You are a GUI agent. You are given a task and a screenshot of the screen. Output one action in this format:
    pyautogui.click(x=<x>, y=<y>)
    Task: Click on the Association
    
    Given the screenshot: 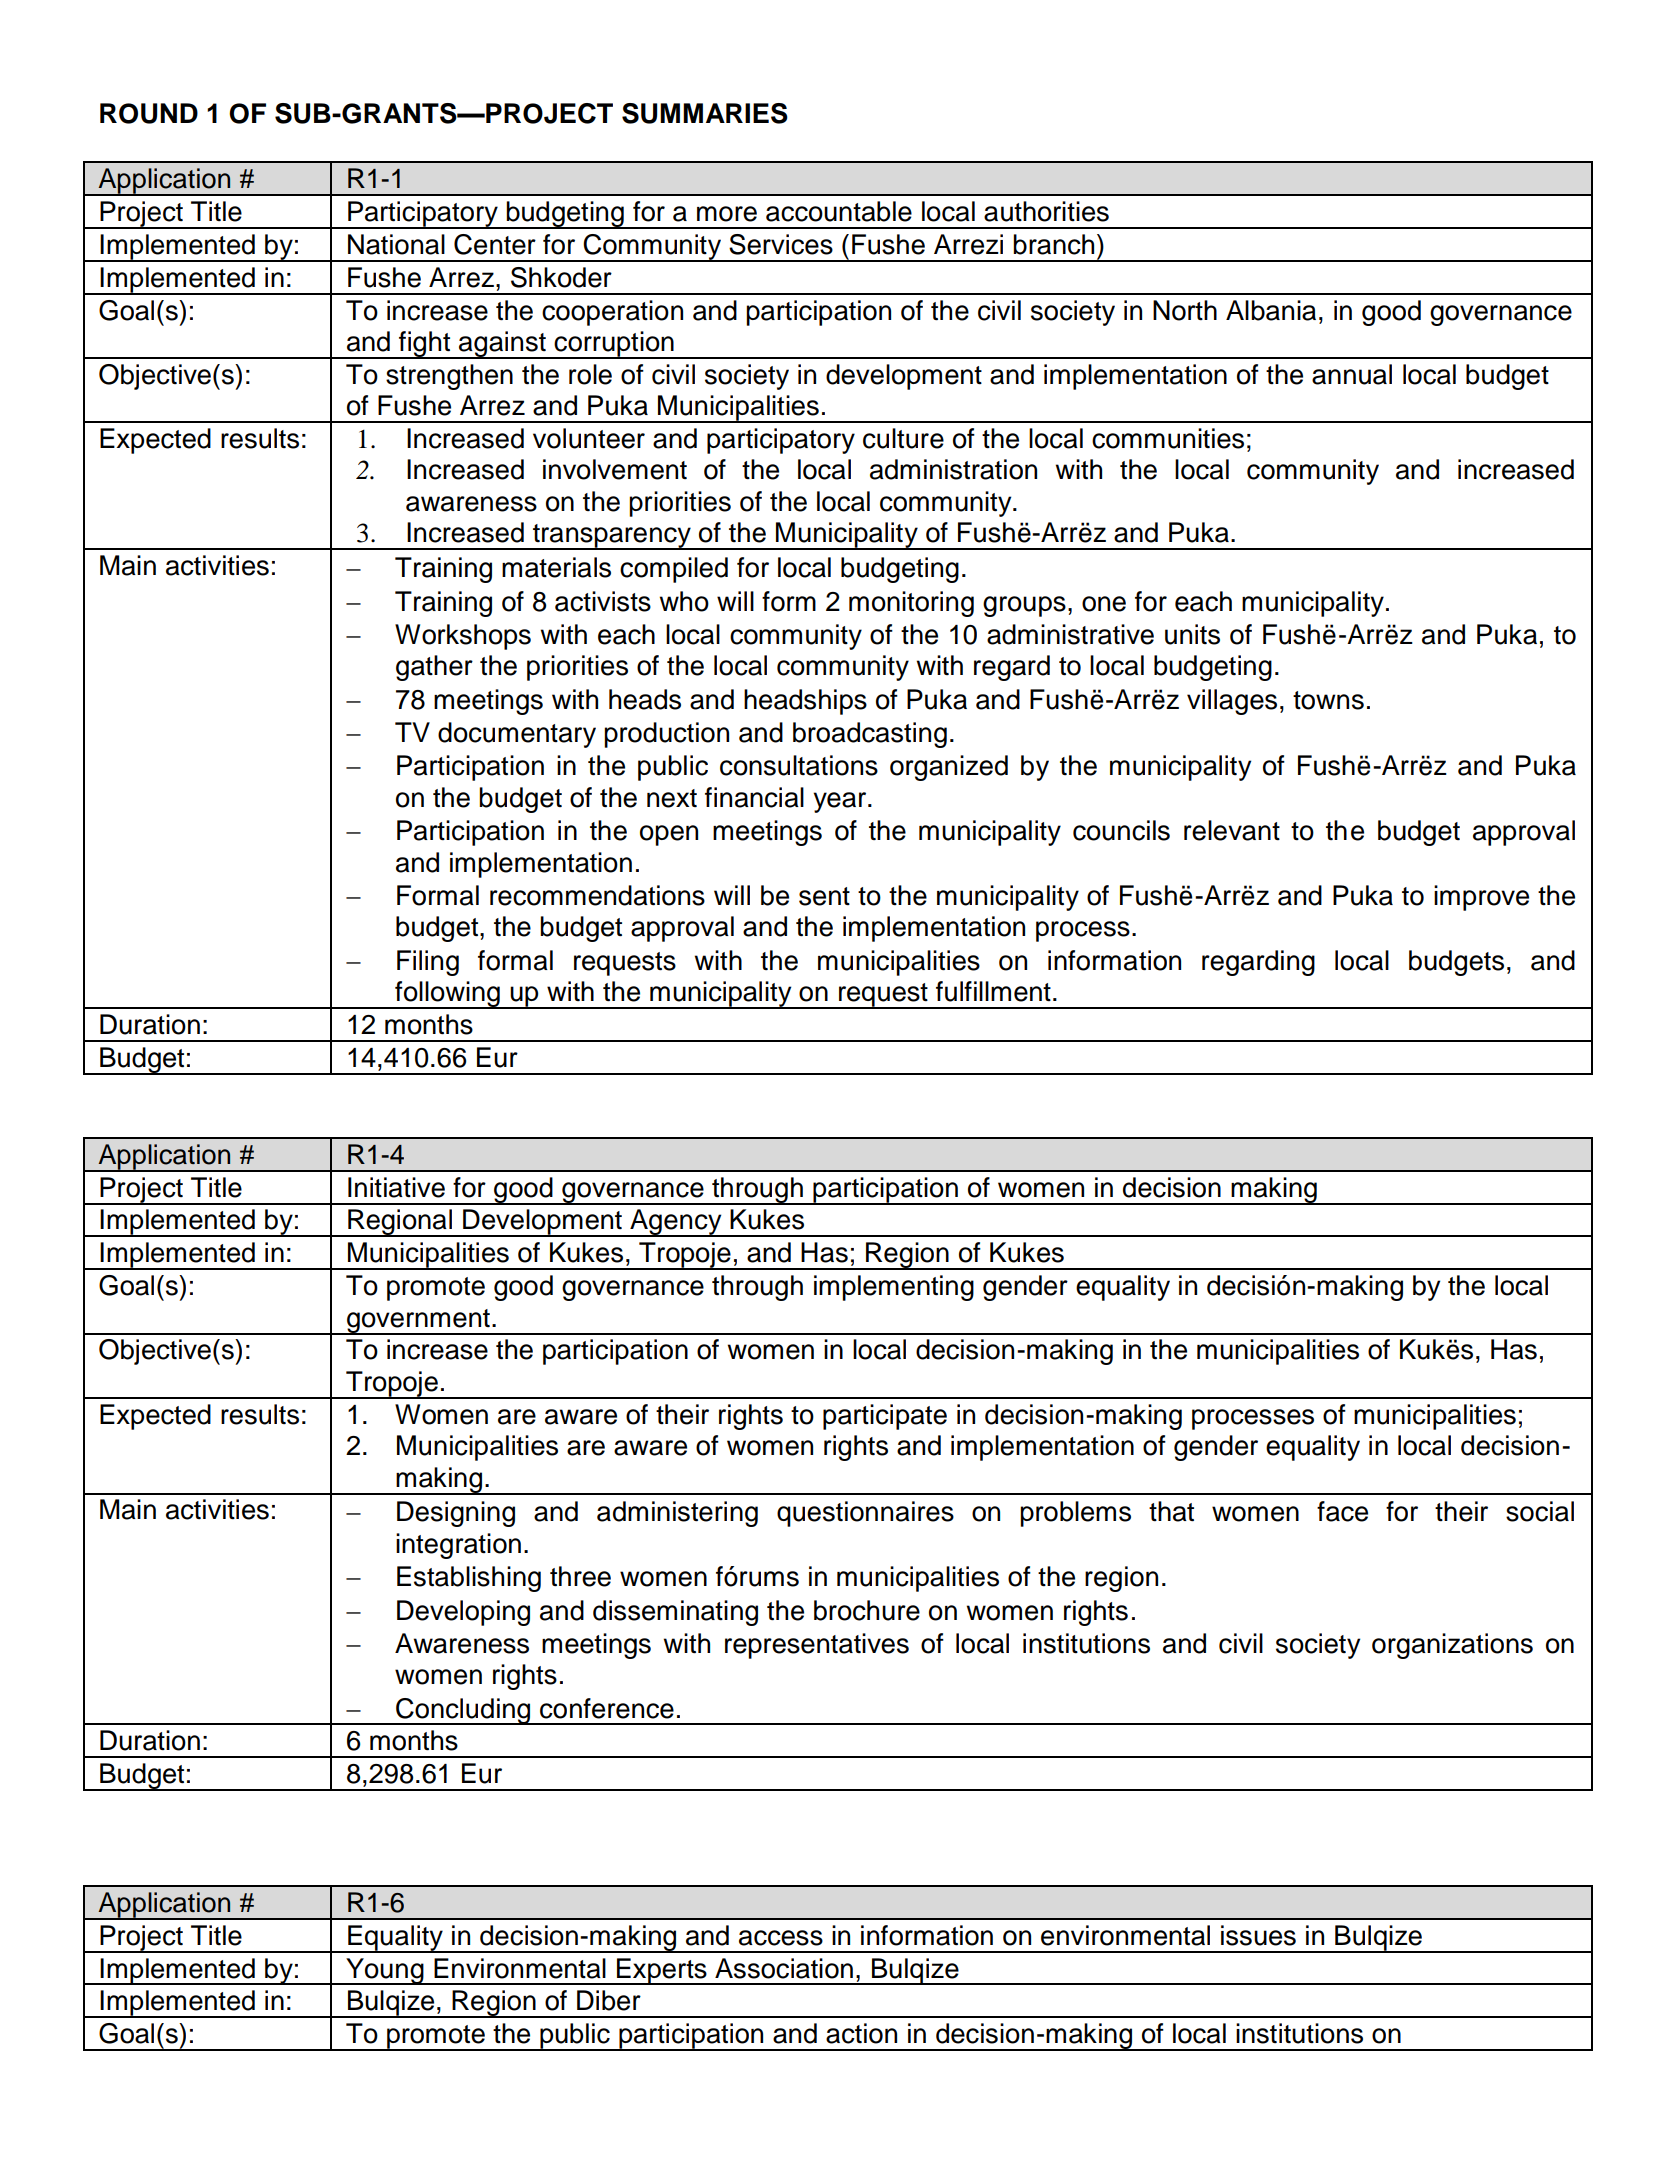 What is the action you would take?
    pyautogui.click(x=784, y=1968)
